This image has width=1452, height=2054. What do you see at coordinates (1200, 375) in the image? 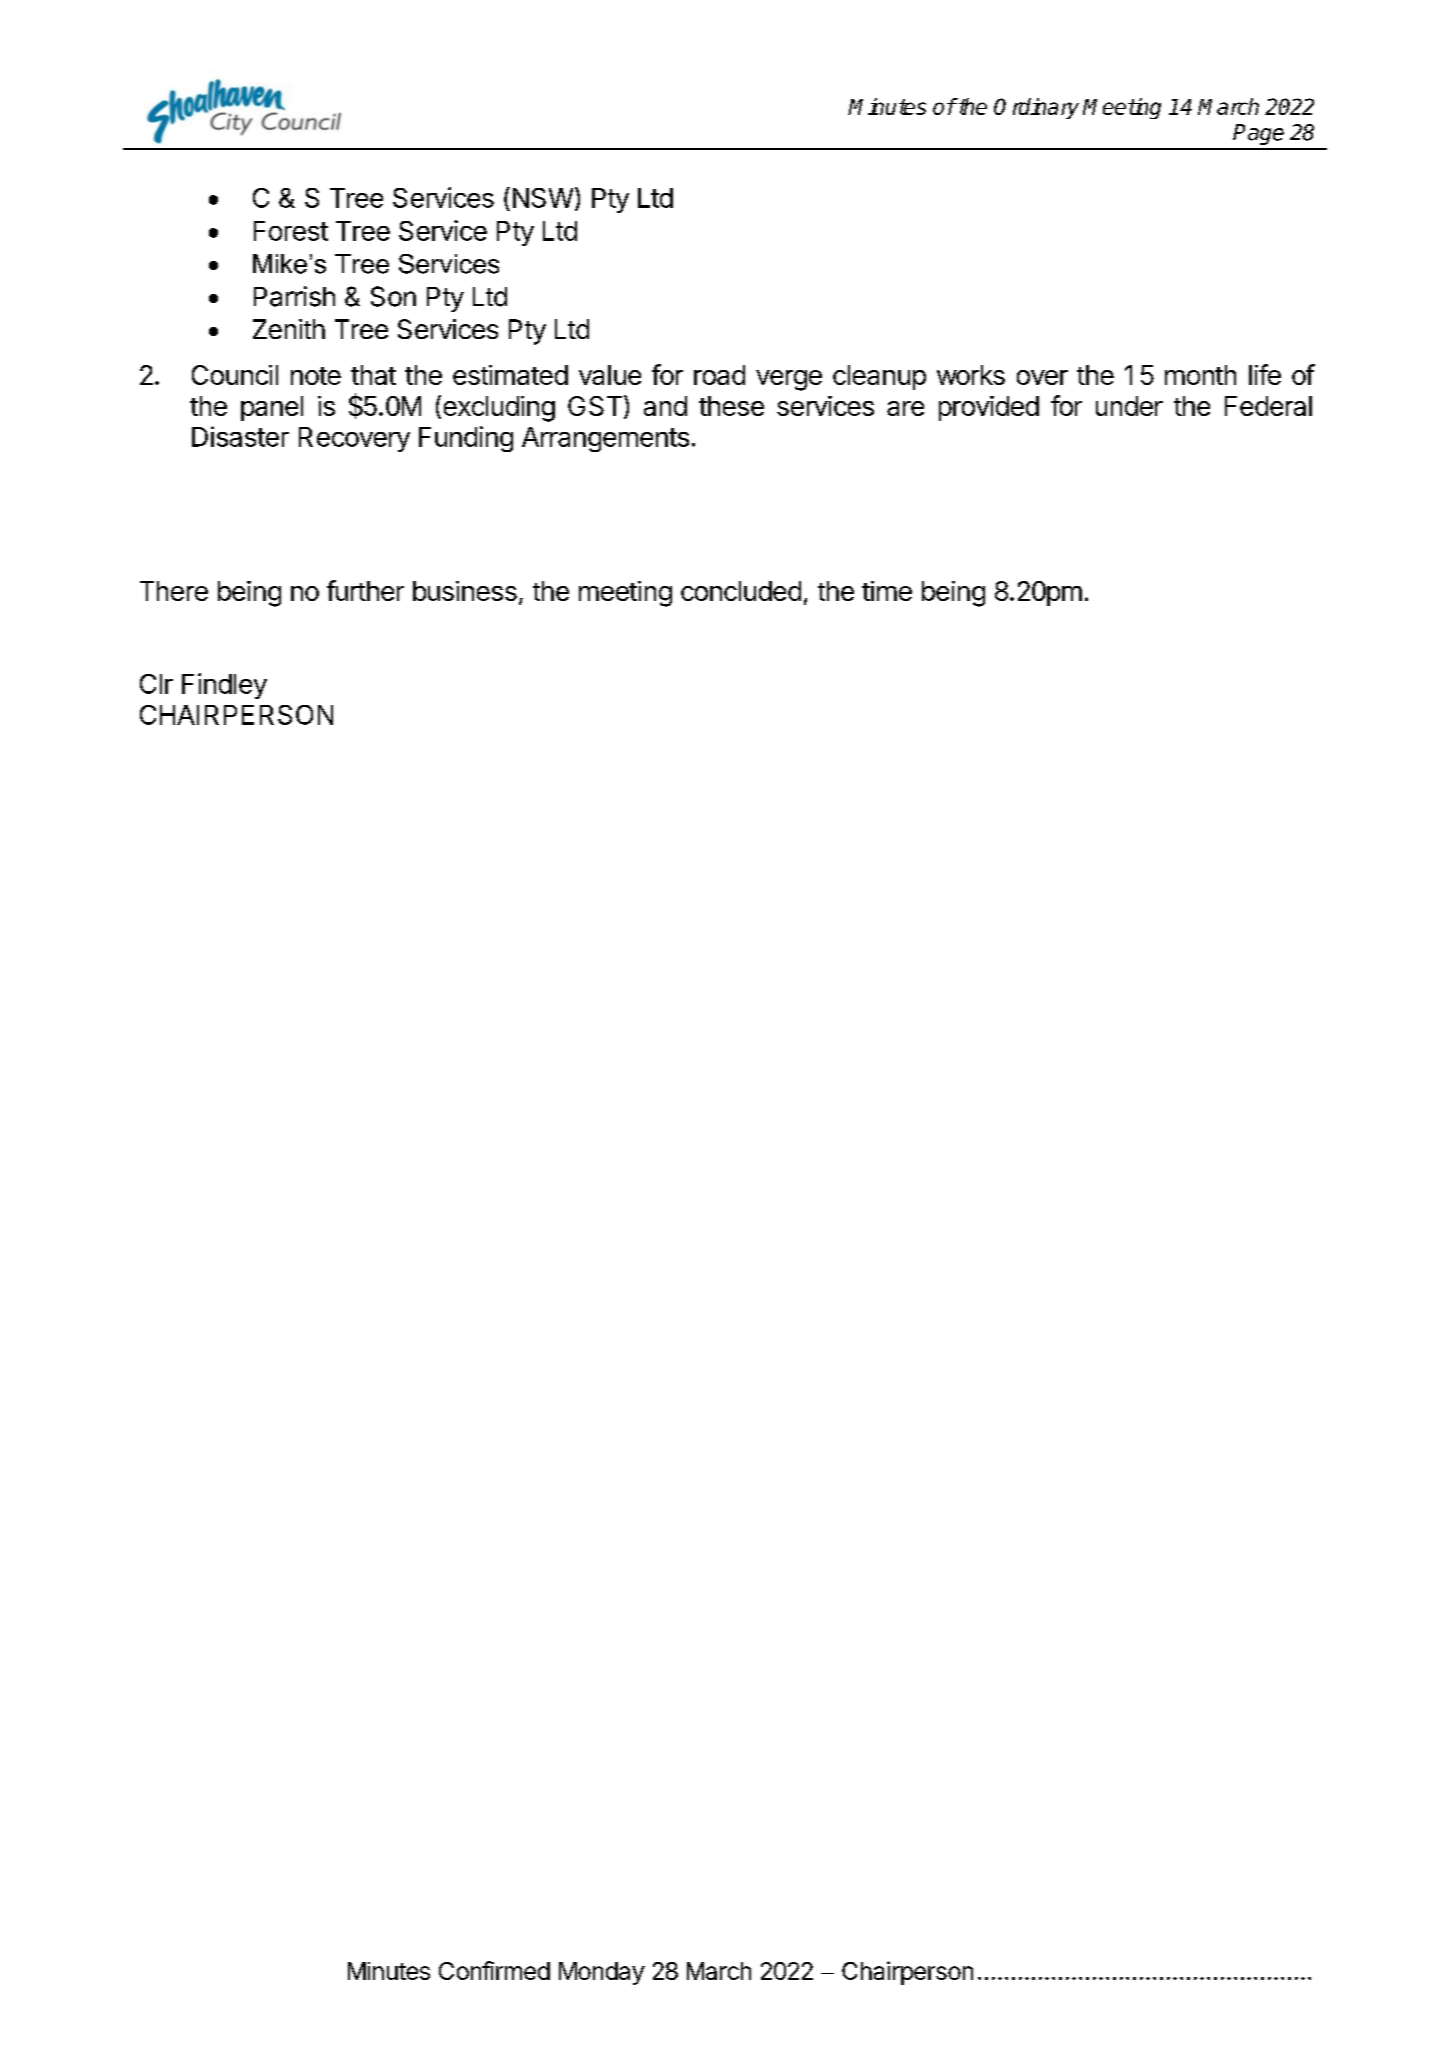
I see `month` at bounding box center [1200, 375].
